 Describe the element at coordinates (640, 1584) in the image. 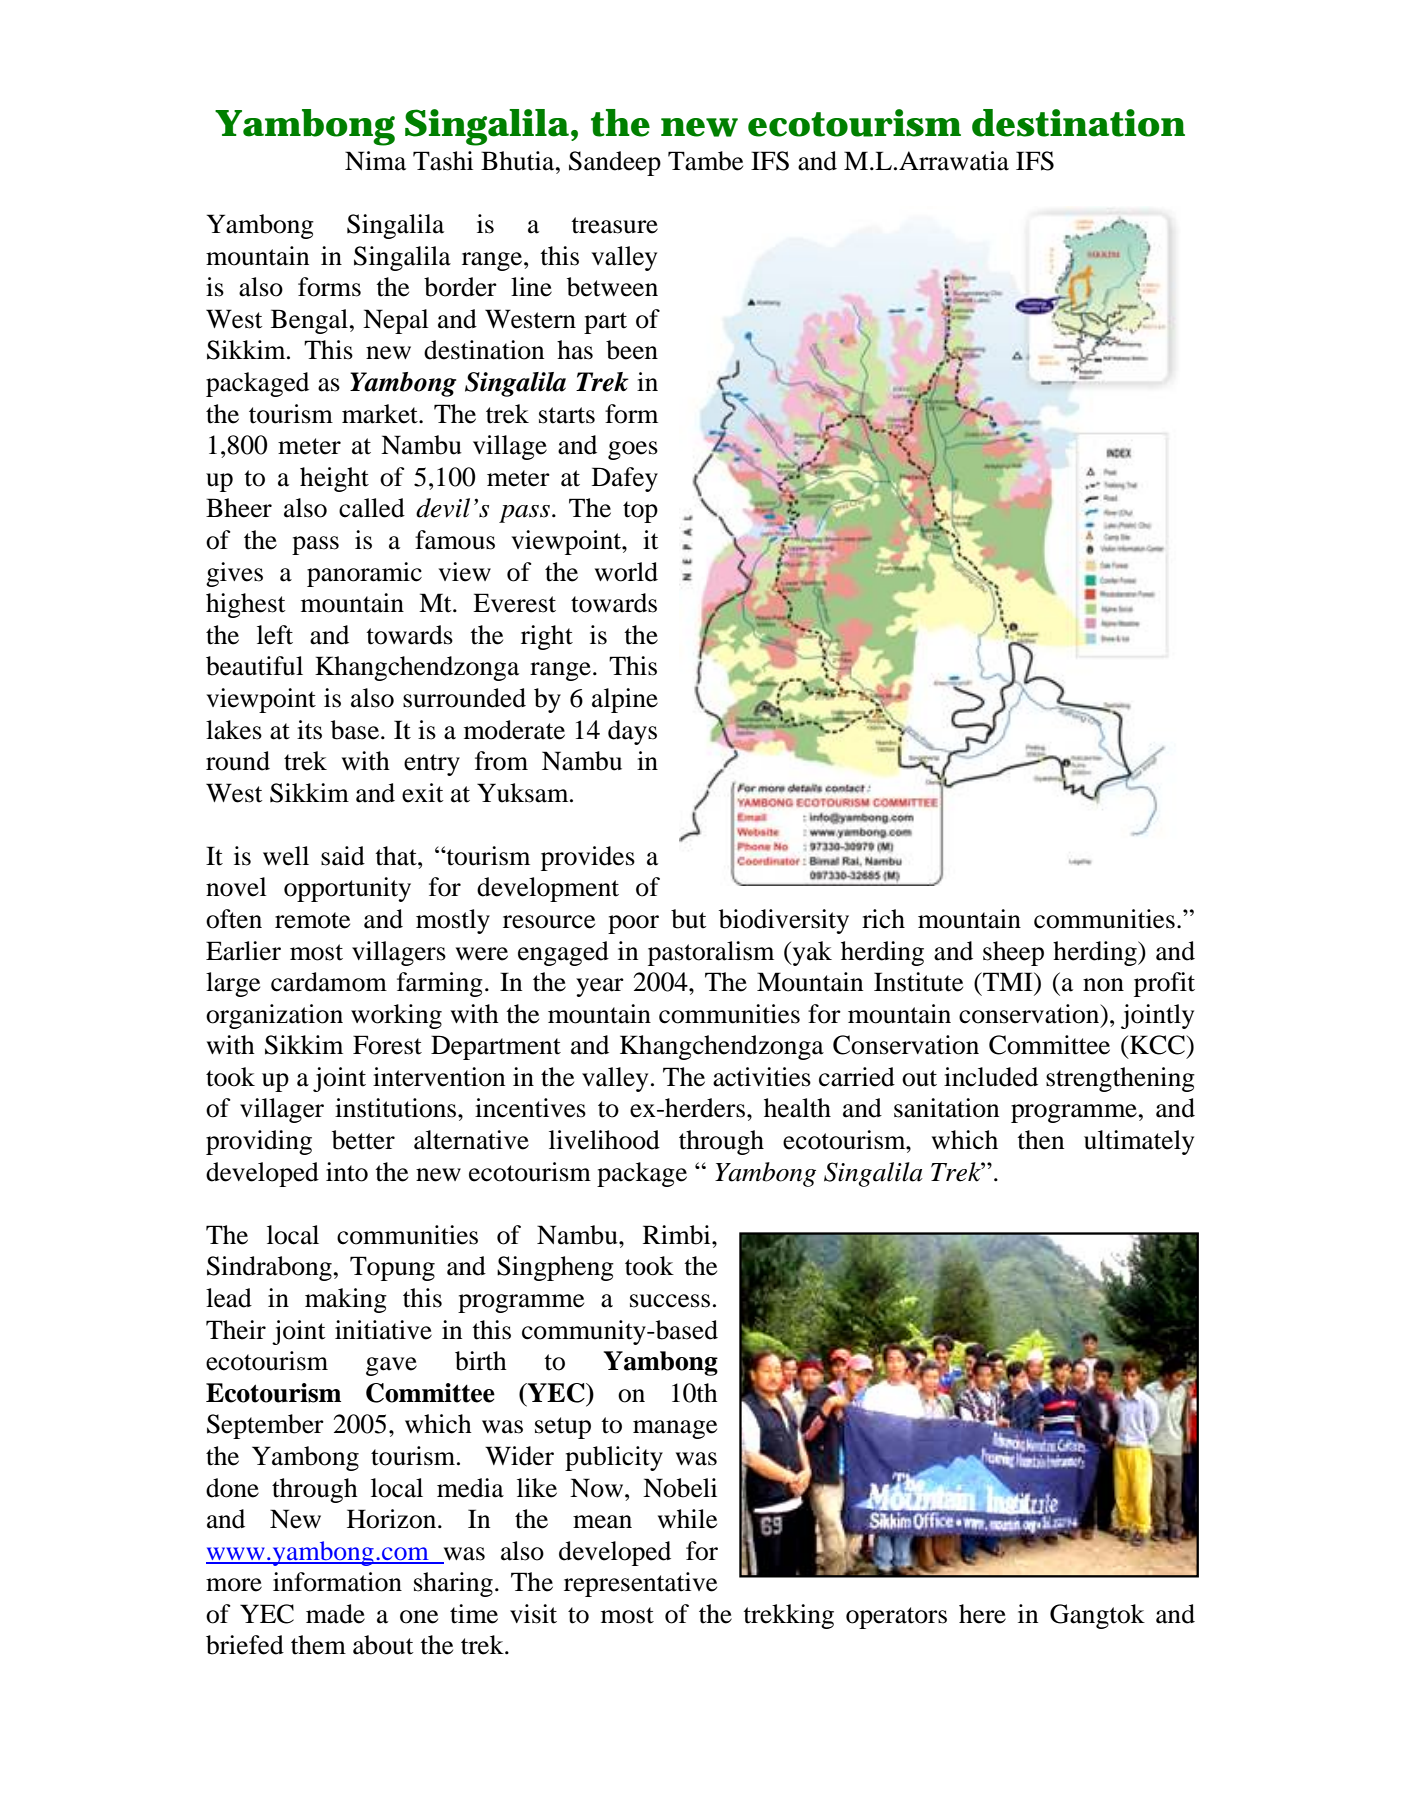

I see `representative` at that location.
